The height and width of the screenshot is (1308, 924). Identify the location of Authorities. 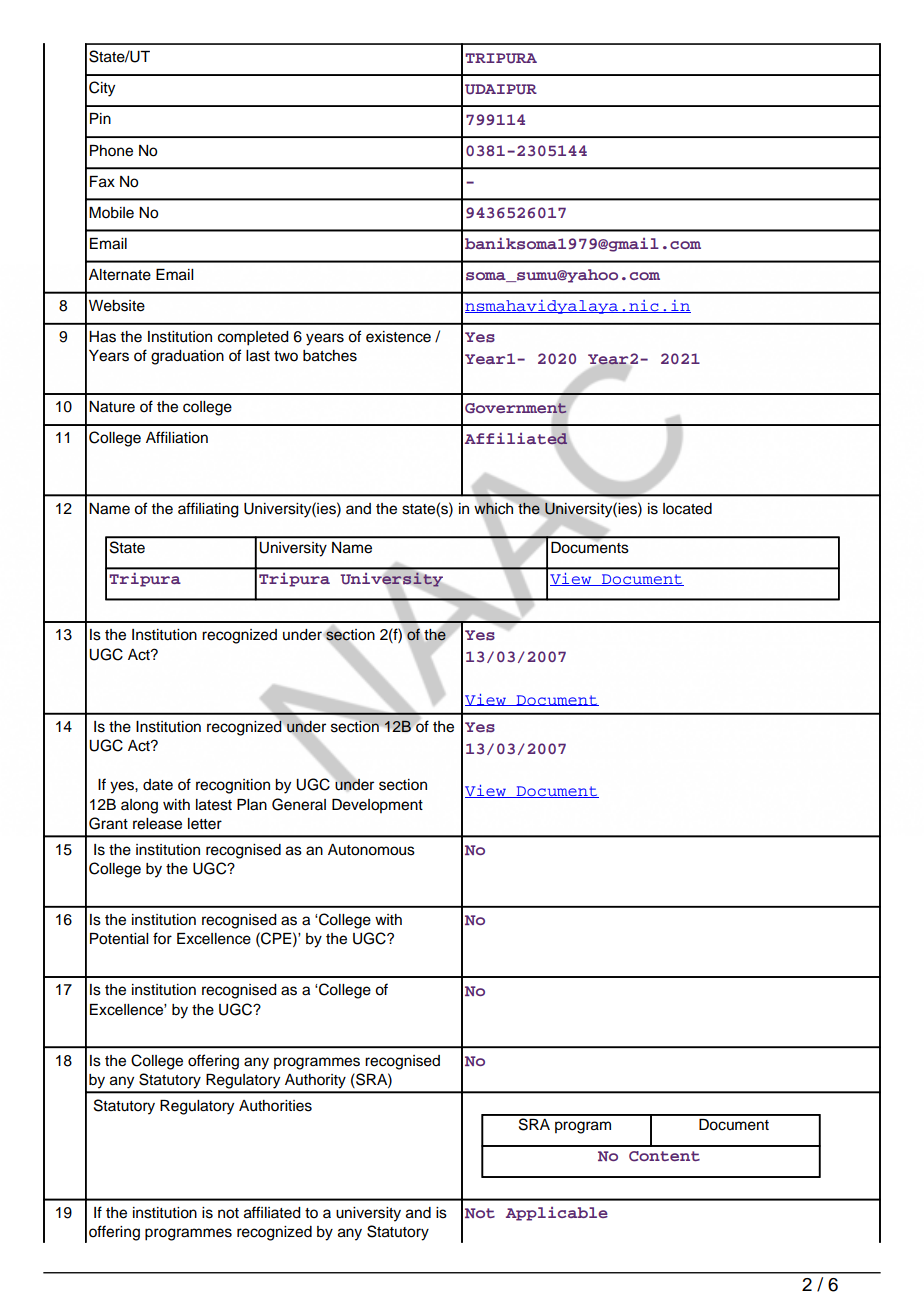
(275, 1106).
